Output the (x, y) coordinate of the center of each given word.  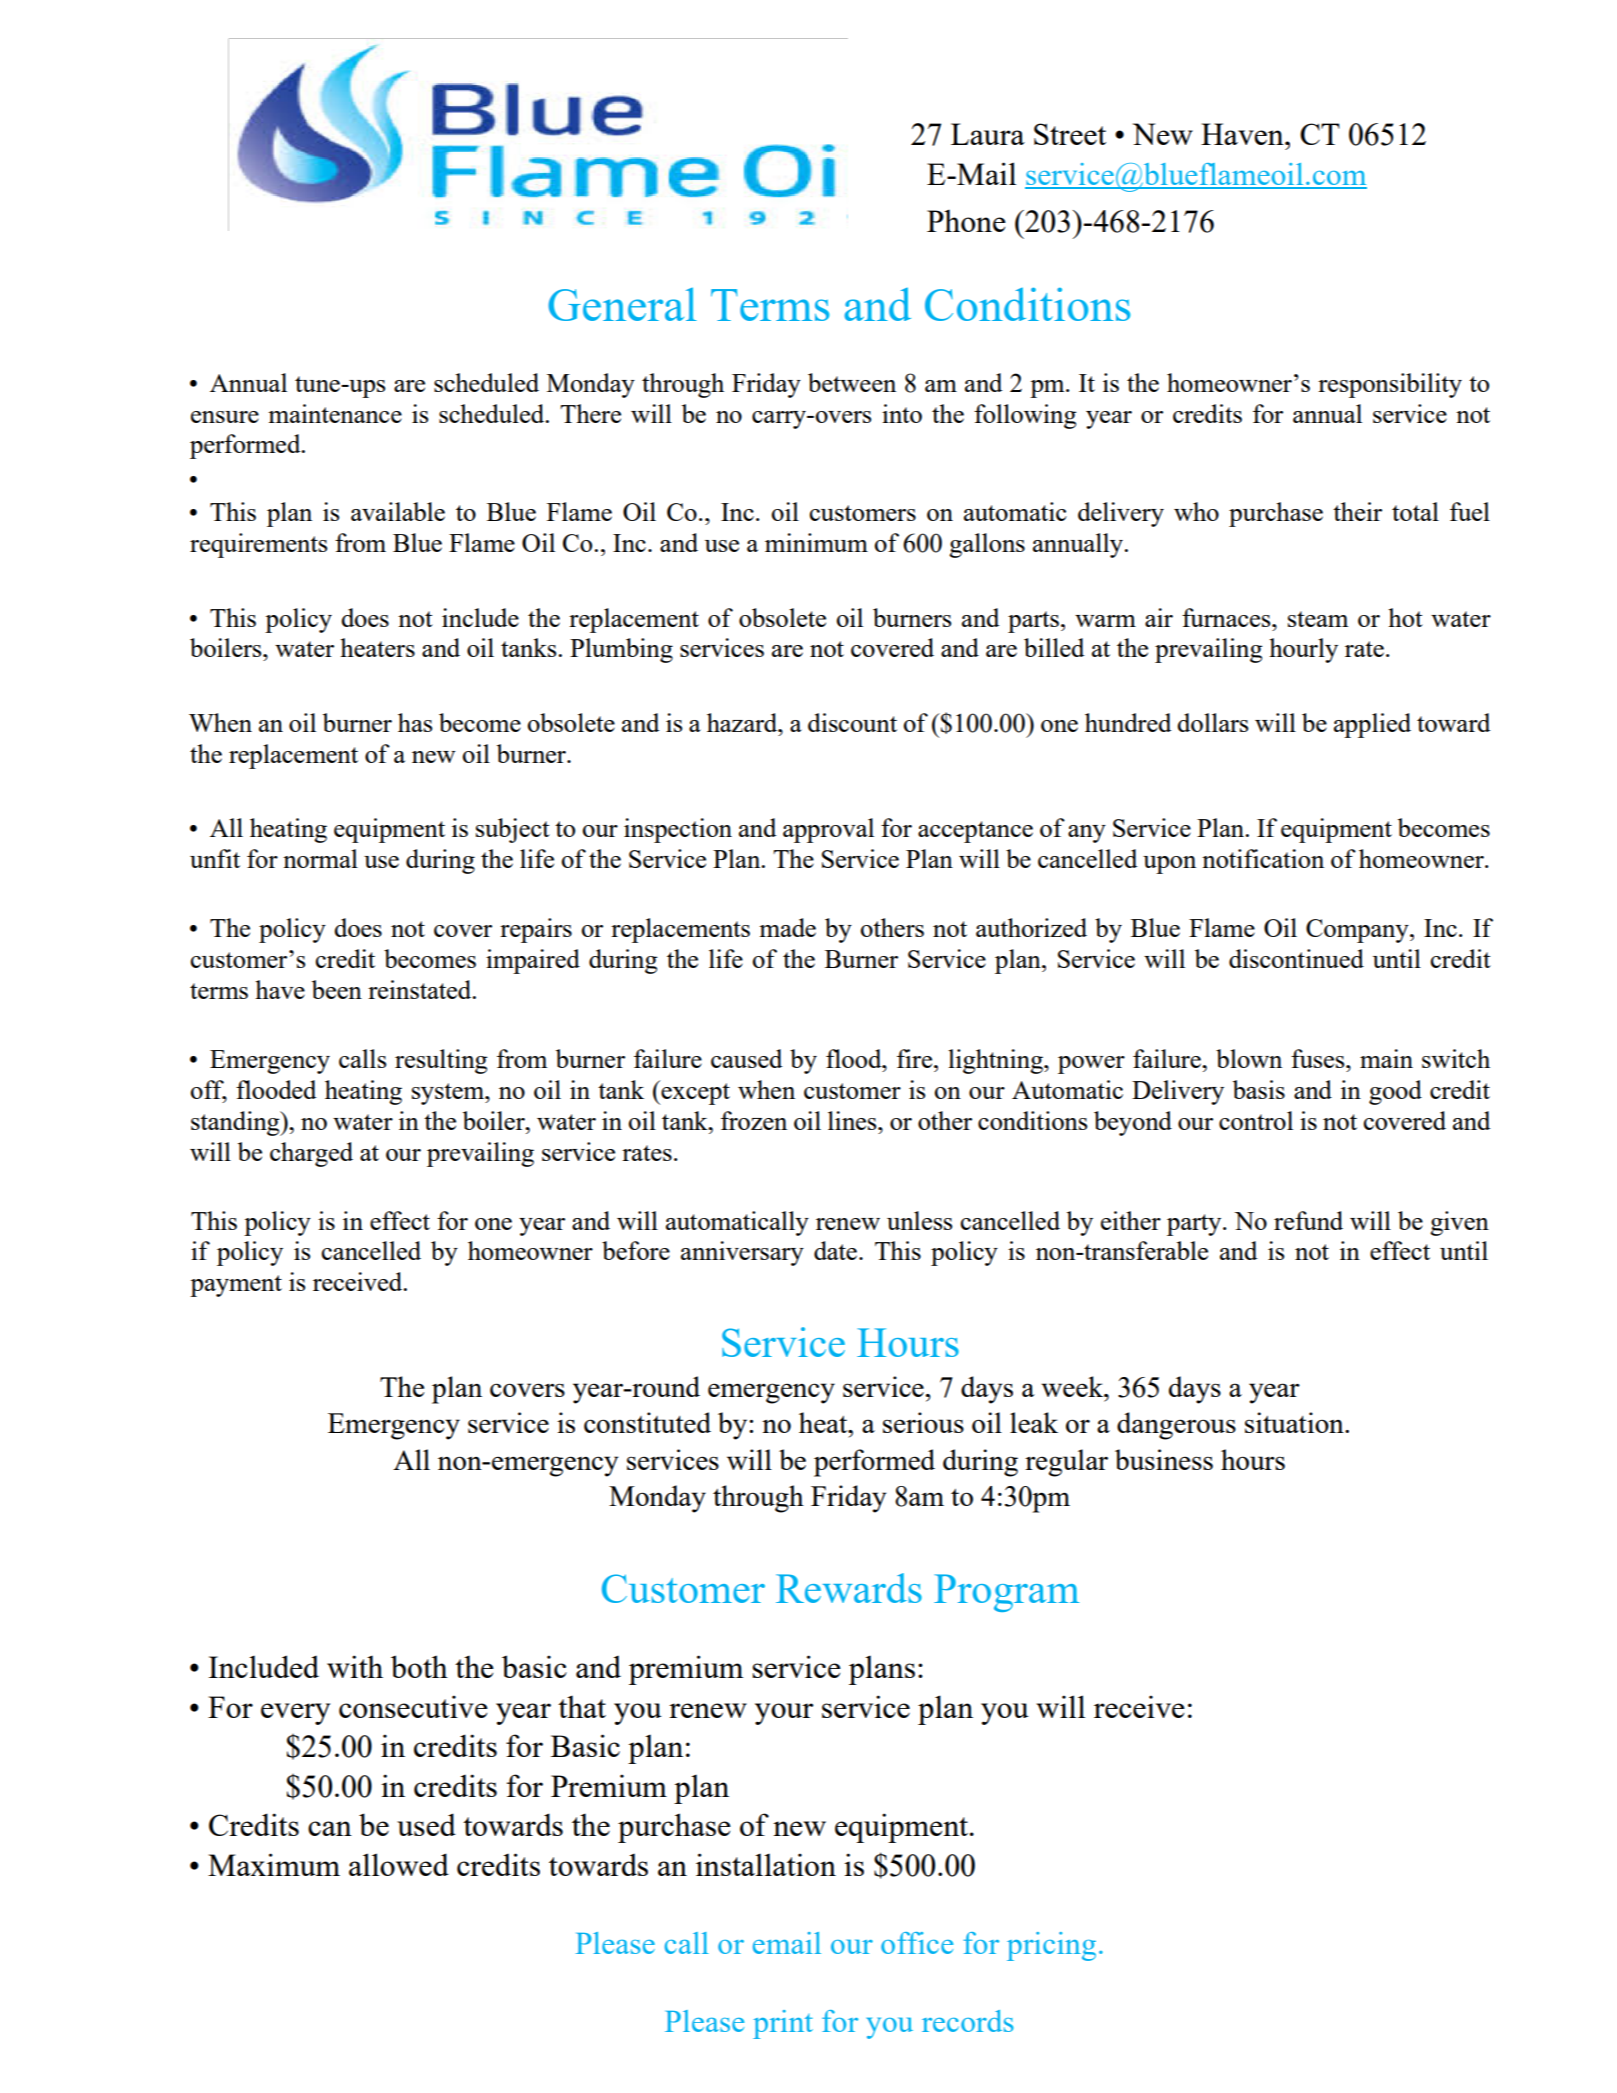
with (355, 1666)
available (398, 511)
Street (1070, 134)
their (1357, 511)
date (837, 1250)
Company (1358, 931)
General (622, 304)
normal (320, 858)
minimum (816, 542)
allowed (399, 1864)
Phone (966, 220)
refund (1308, 1220)
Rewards (849, 1588)
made (787, 927)
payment (236, 1286)
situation (1295, 1422)
